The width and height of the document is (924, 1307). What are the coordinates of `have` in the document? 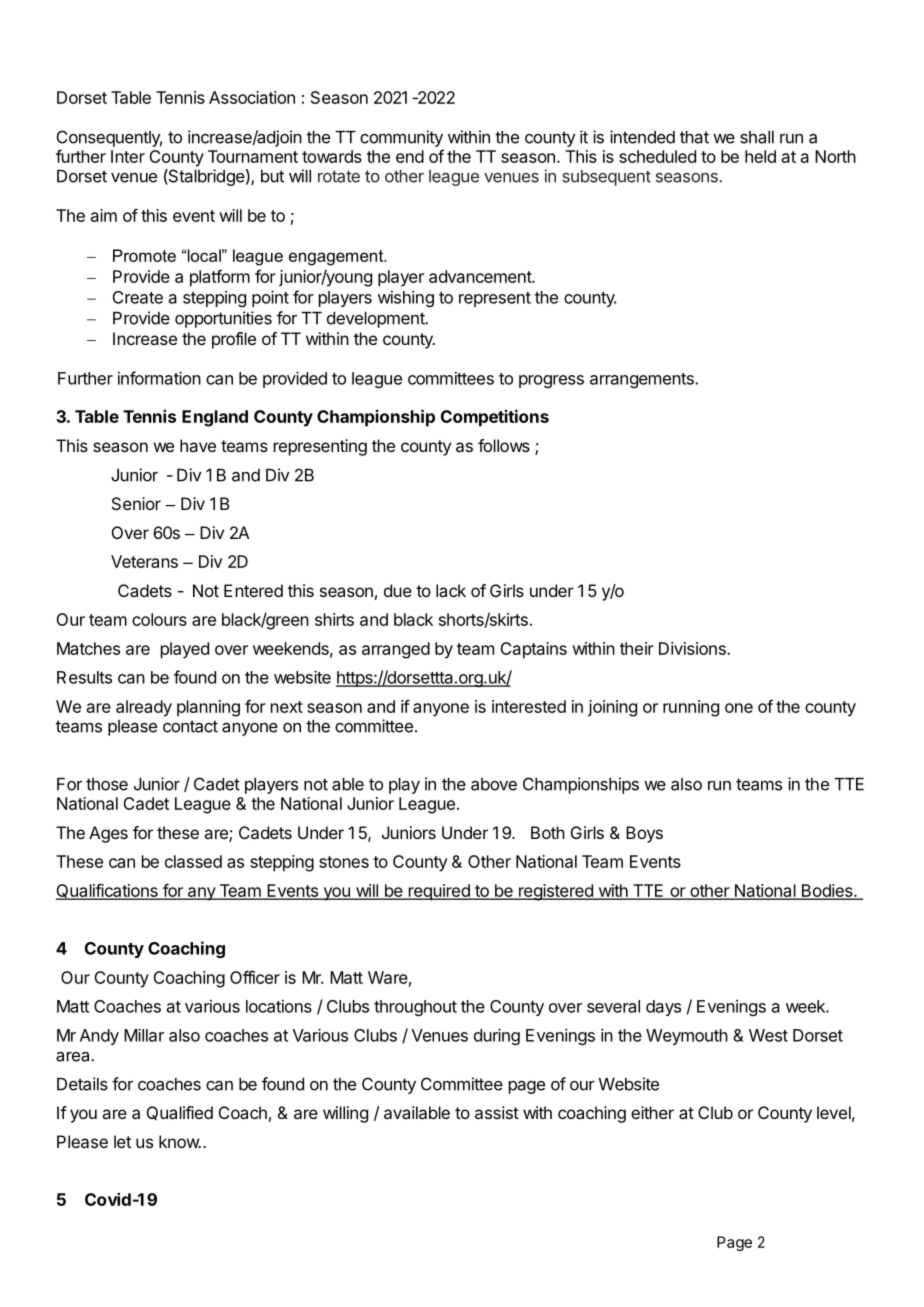 It's located at (198, 445).
